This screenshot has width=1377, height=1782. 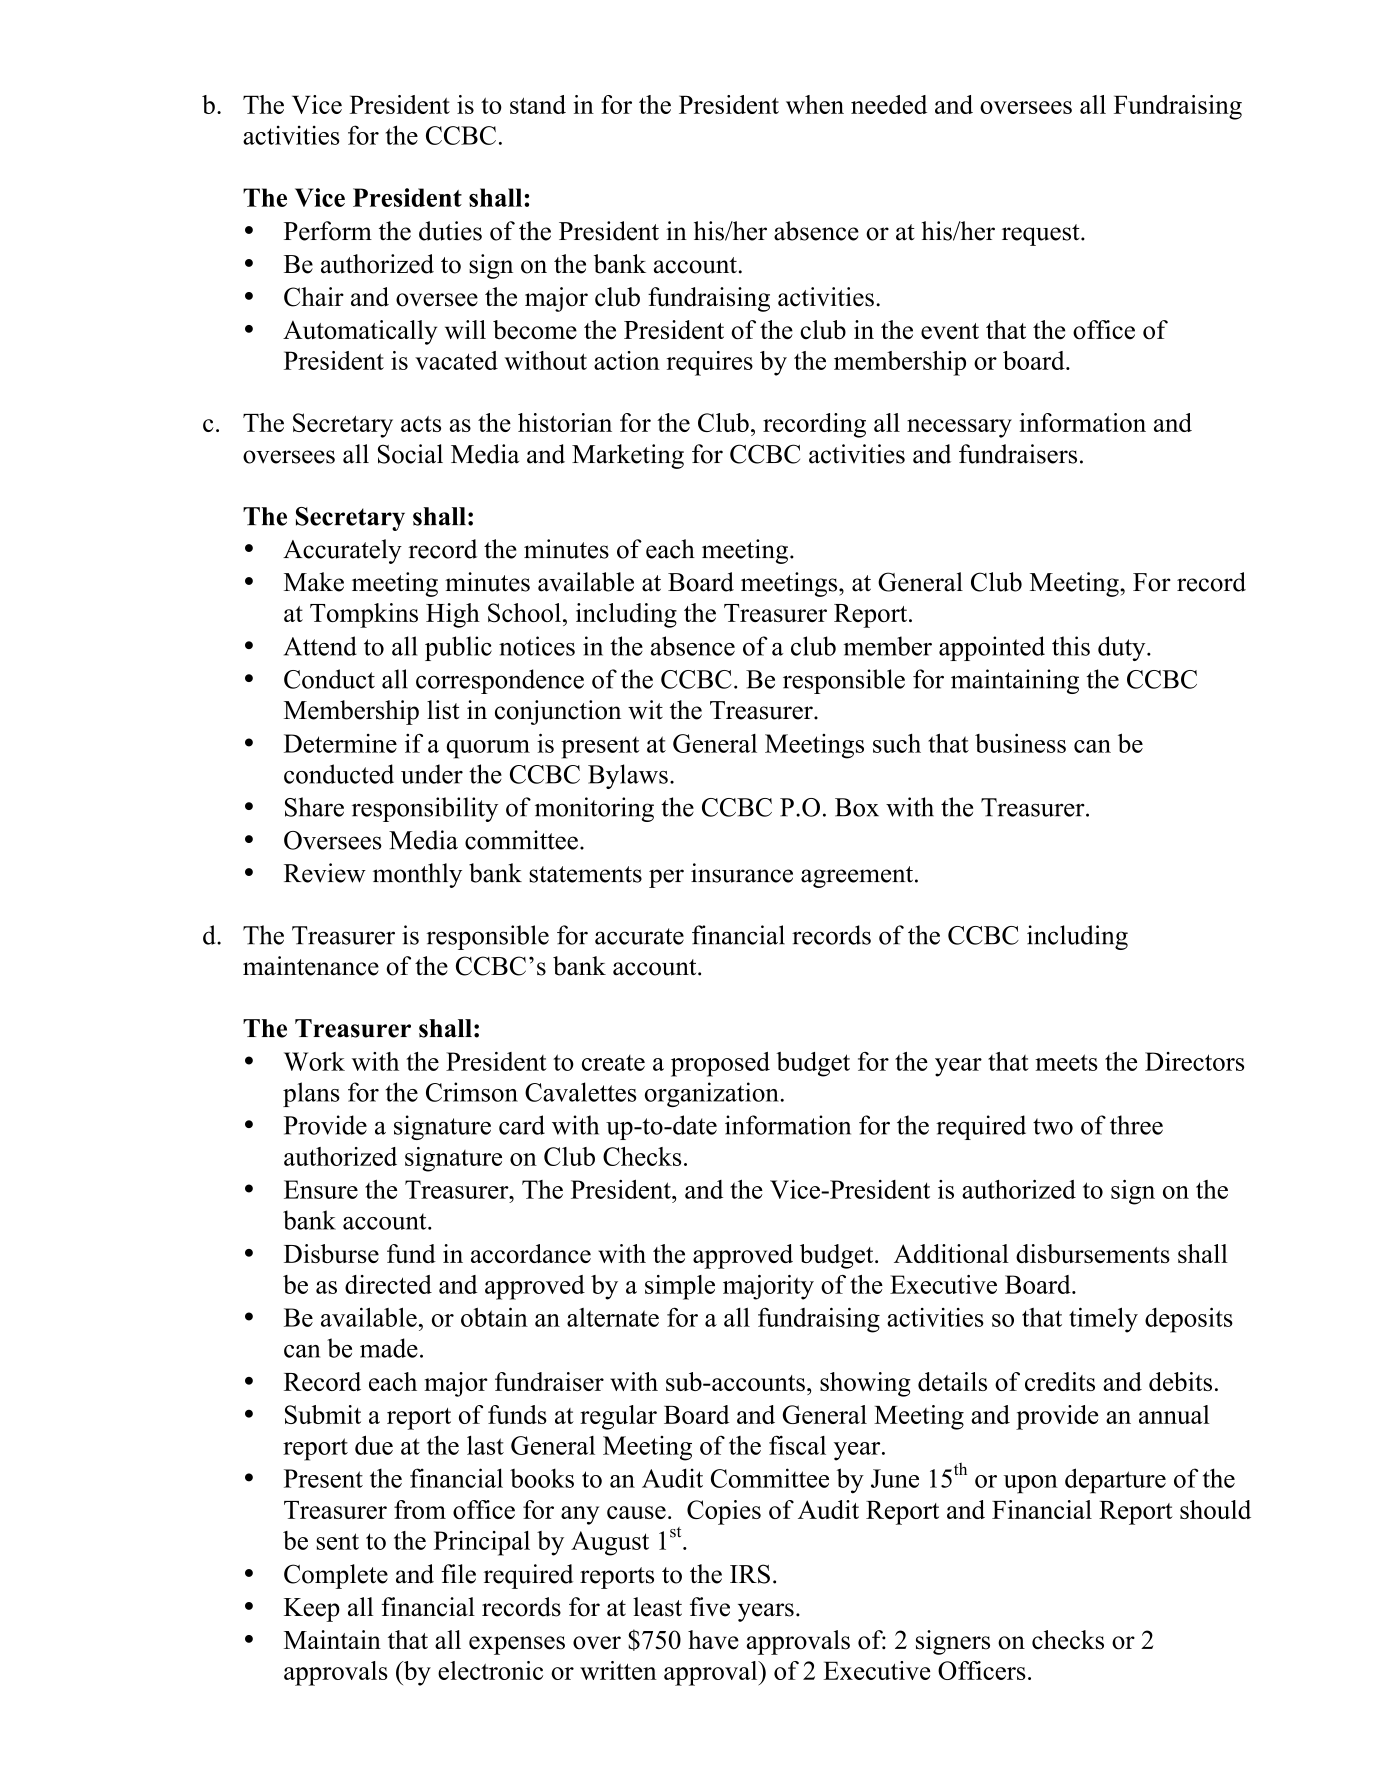 What do you see at coordinates (458, 1574) in the screenshot?
I see `file` at bounding box center [458, 1574].
